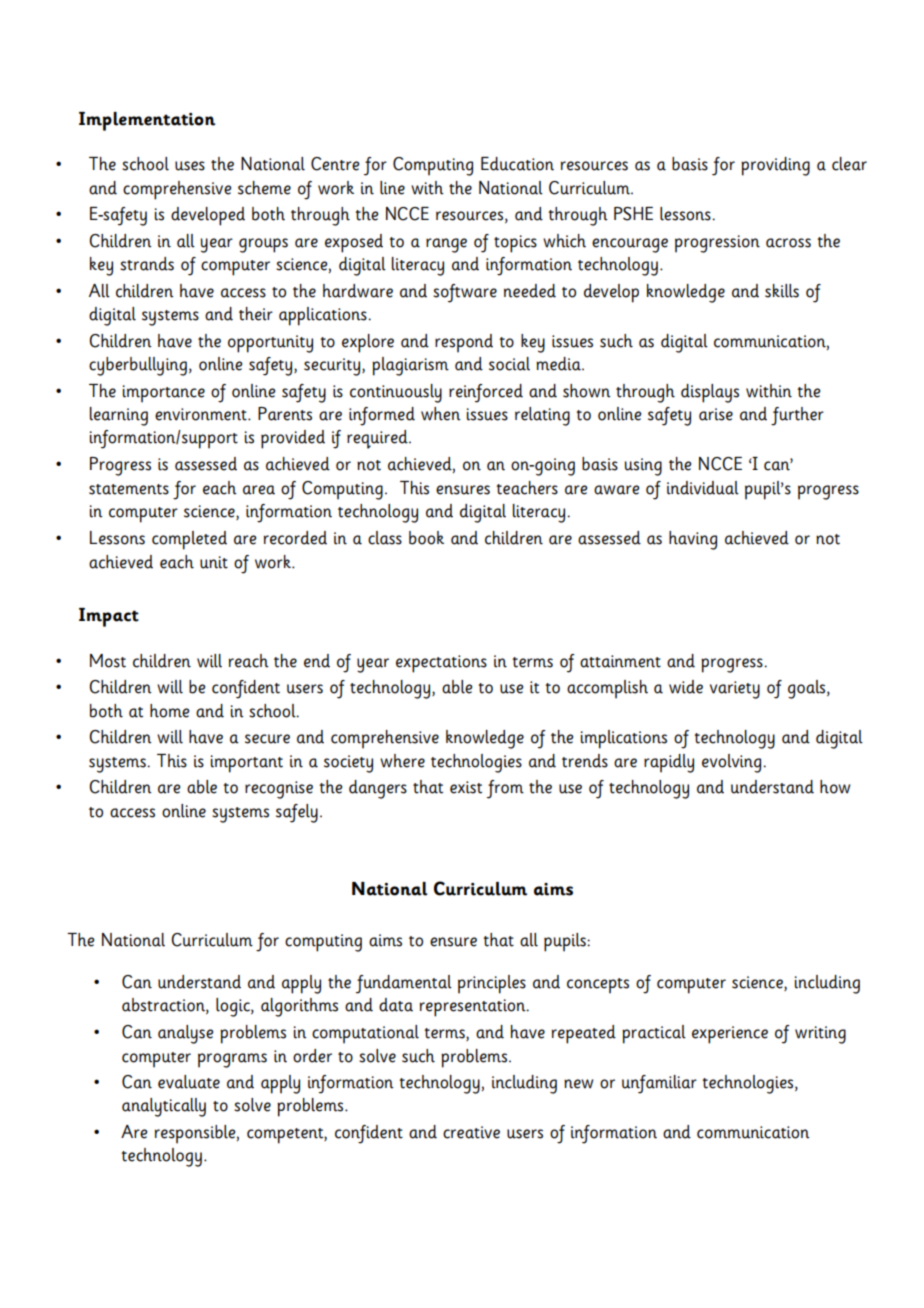 Image resolution: width=924 pixels, height=1308 pixels. I want to click on providing, so click(775, 166).
